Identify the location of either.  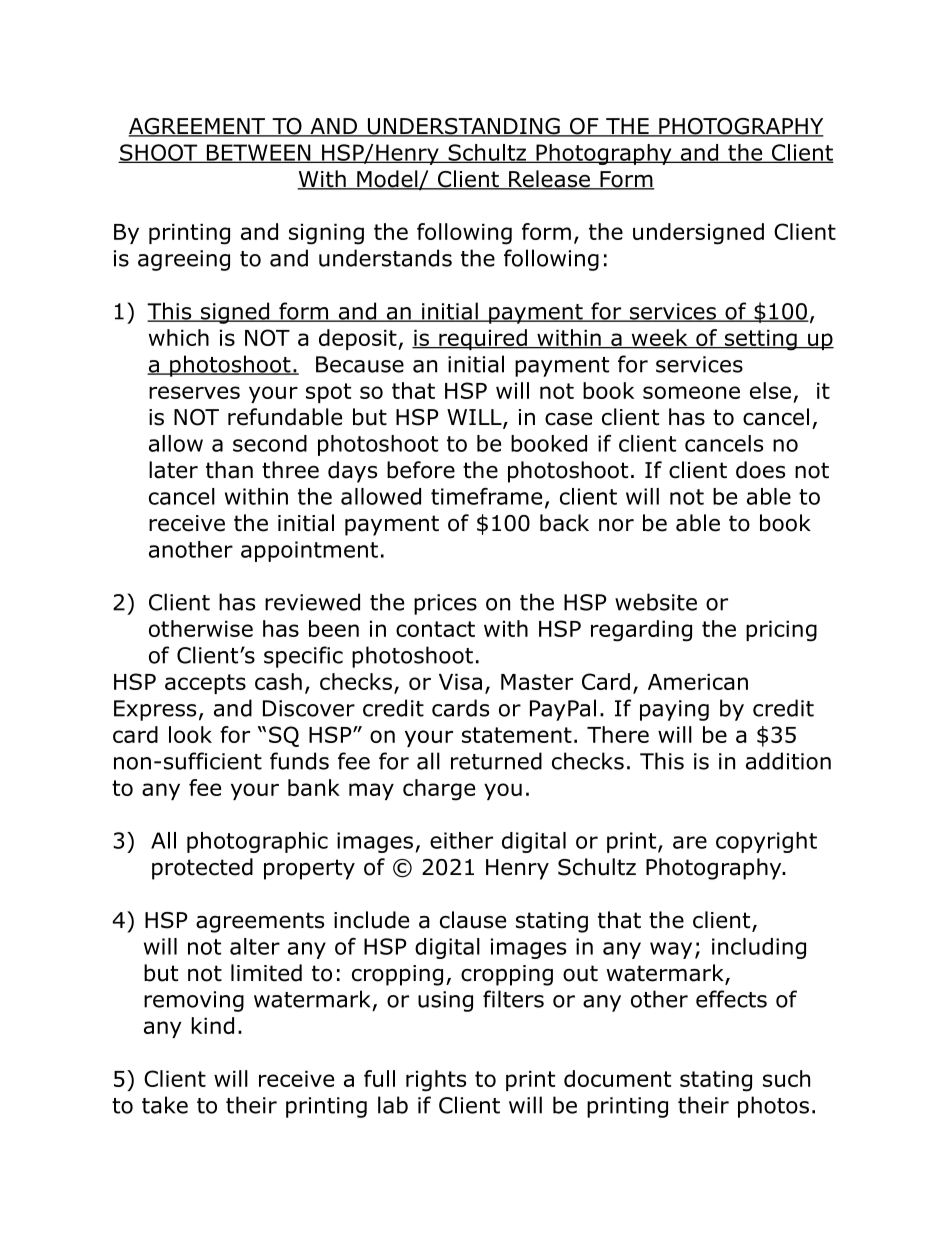
(461, 840).
